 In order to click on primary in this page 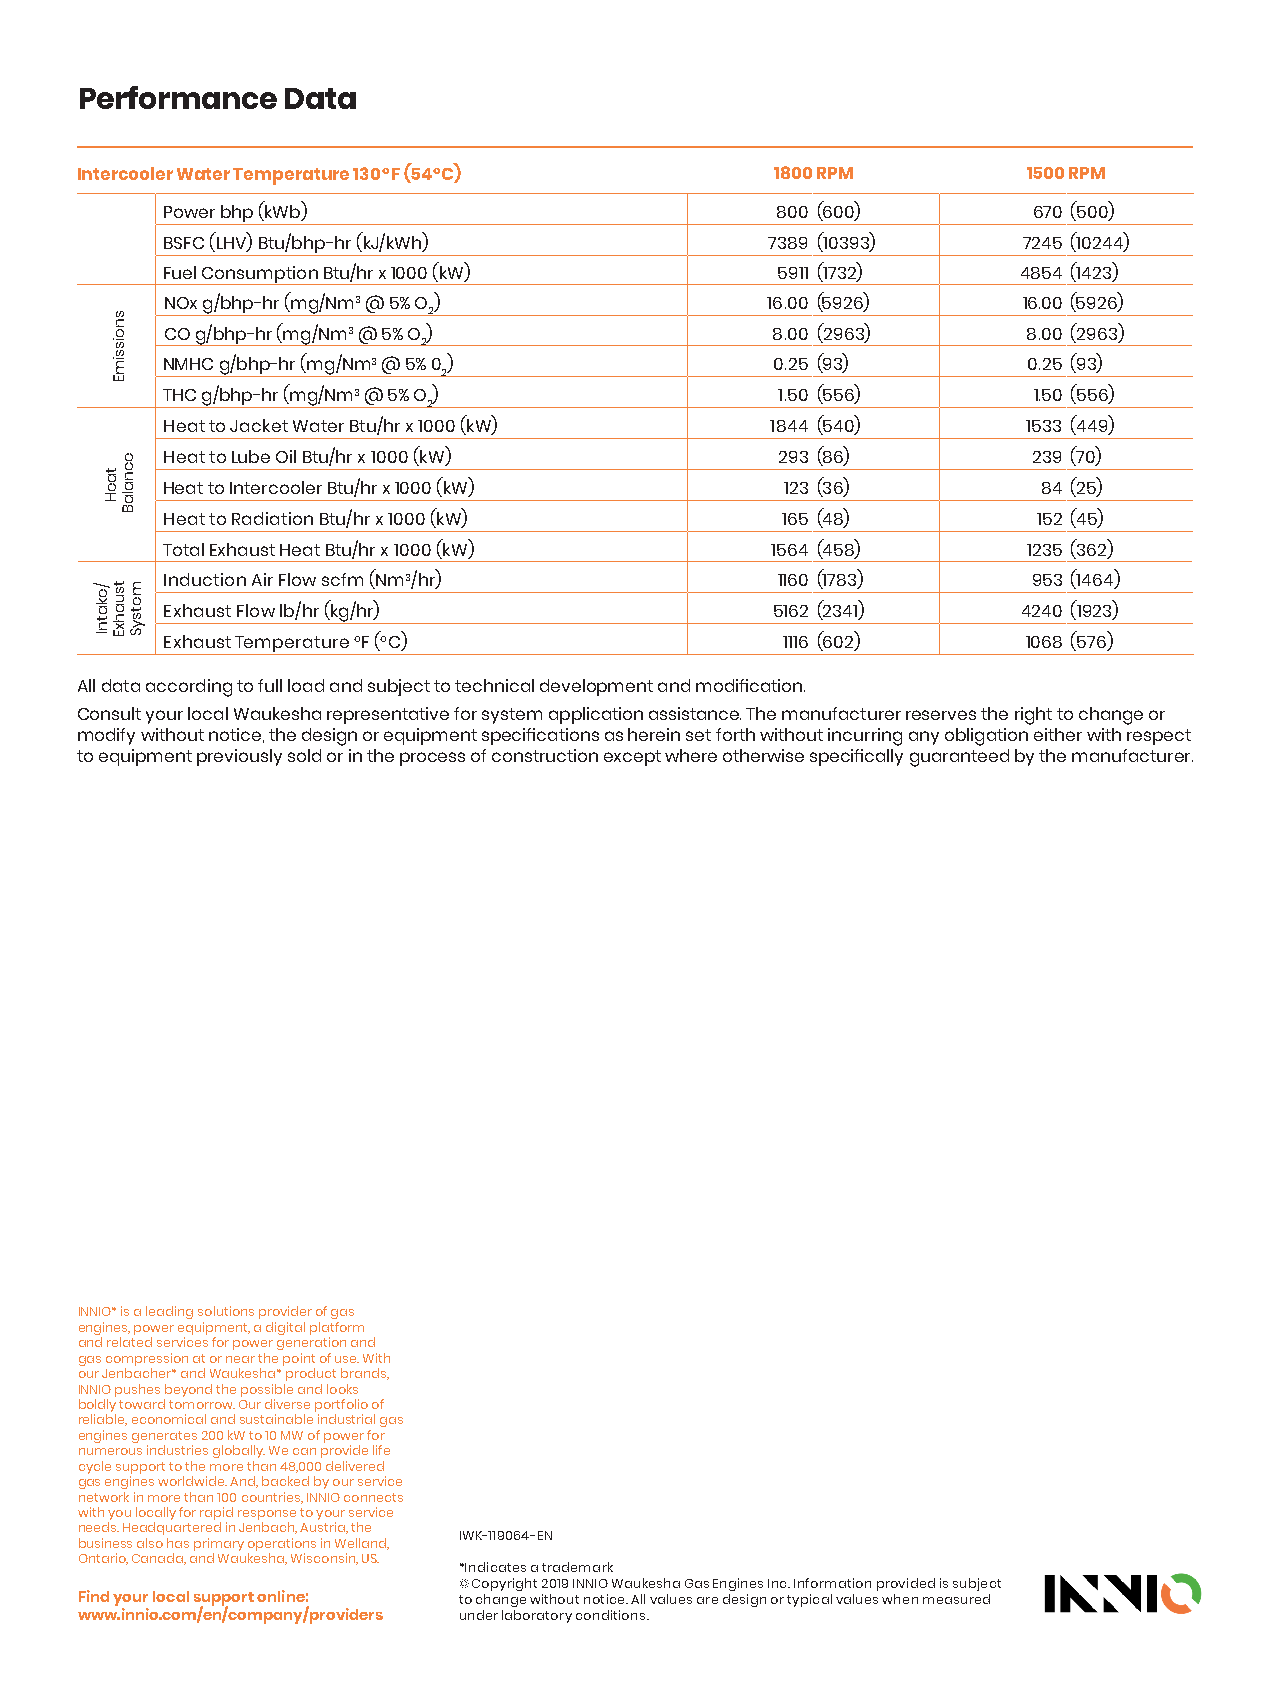, I will do `click(219, 1546)`.
